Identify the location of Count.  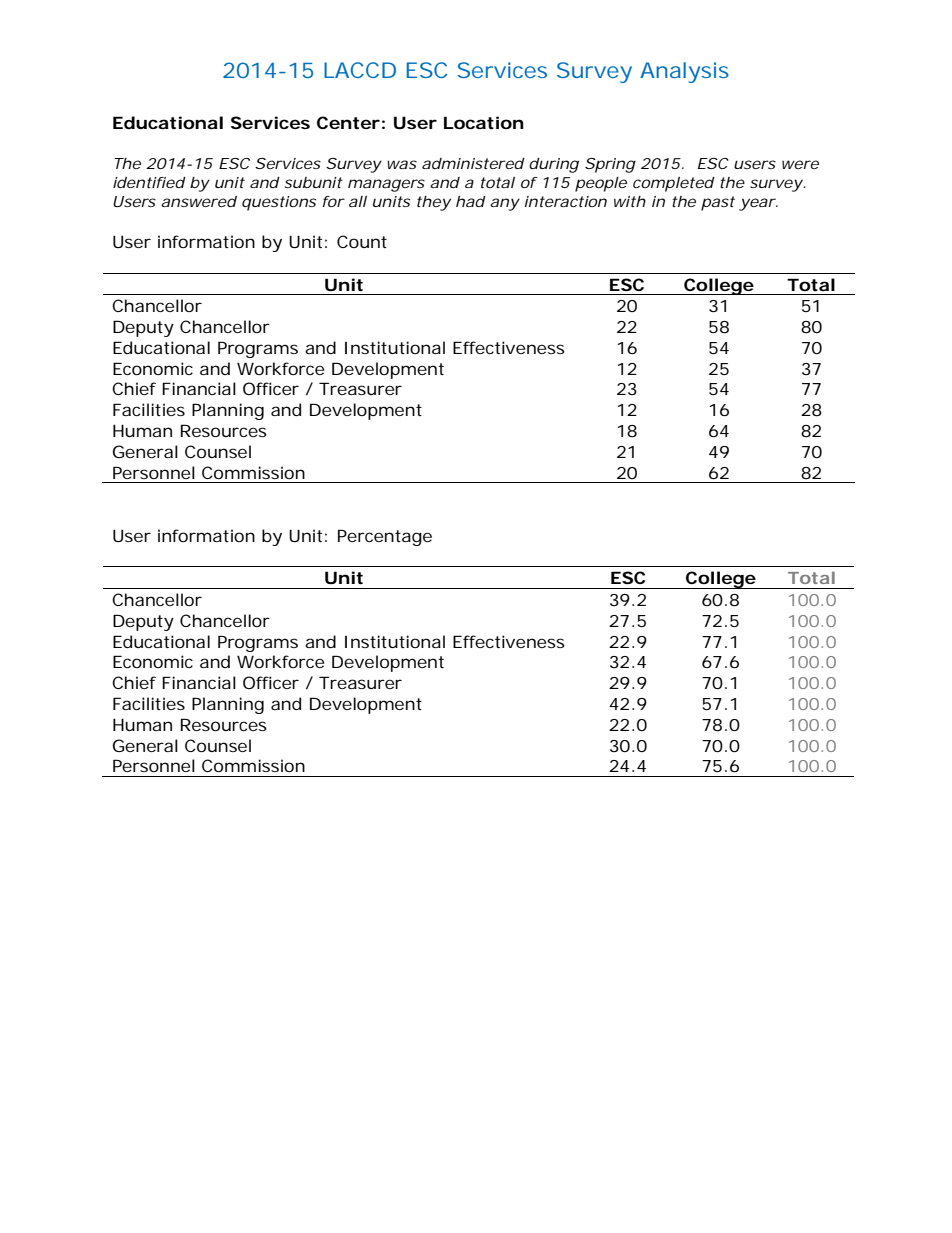
(362, 241).
